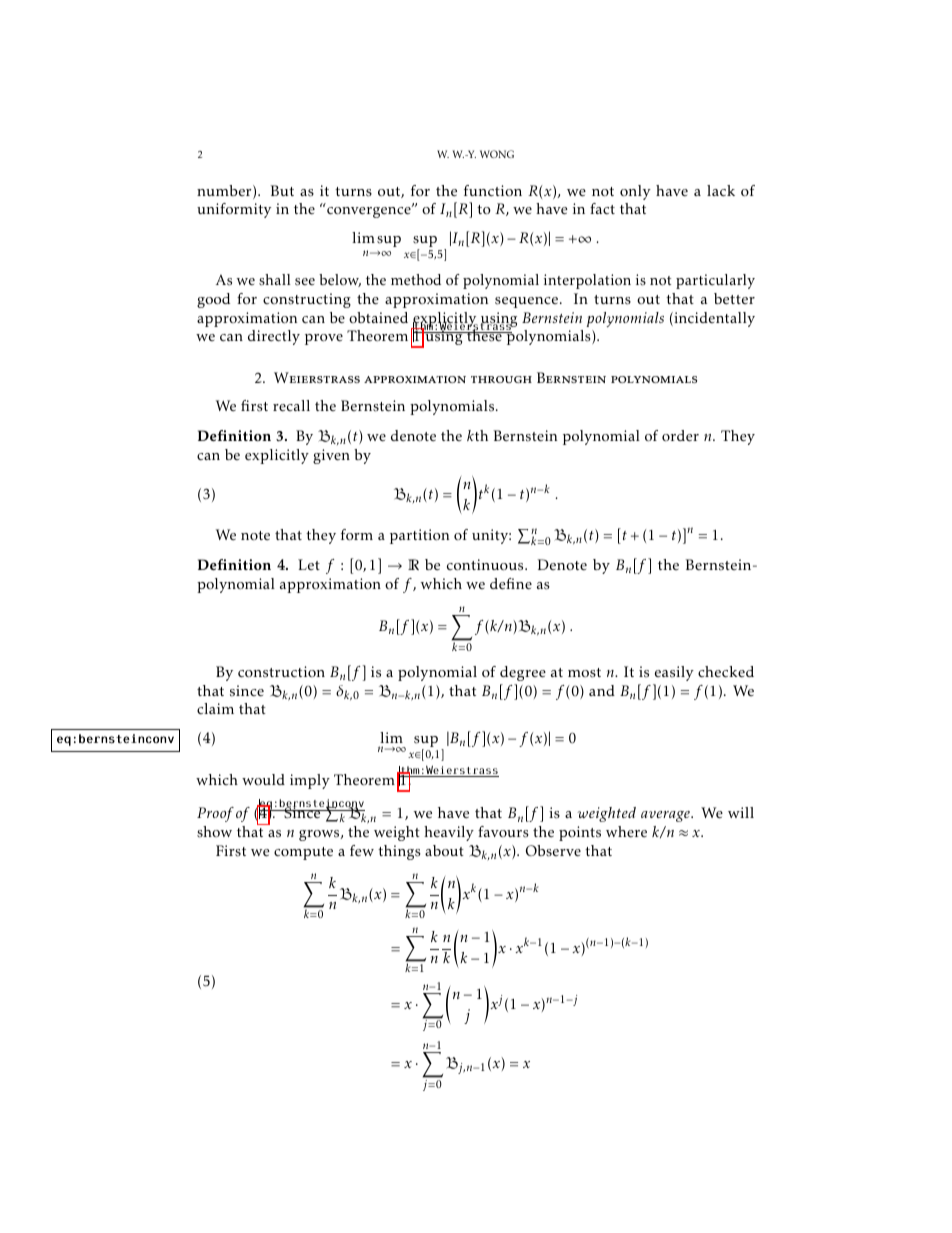 This screenshot has height=1233, width=952. What do you see at coordinates (303, 853) in the screenshot?
I see `compute` at bounding box center [303, 853].
